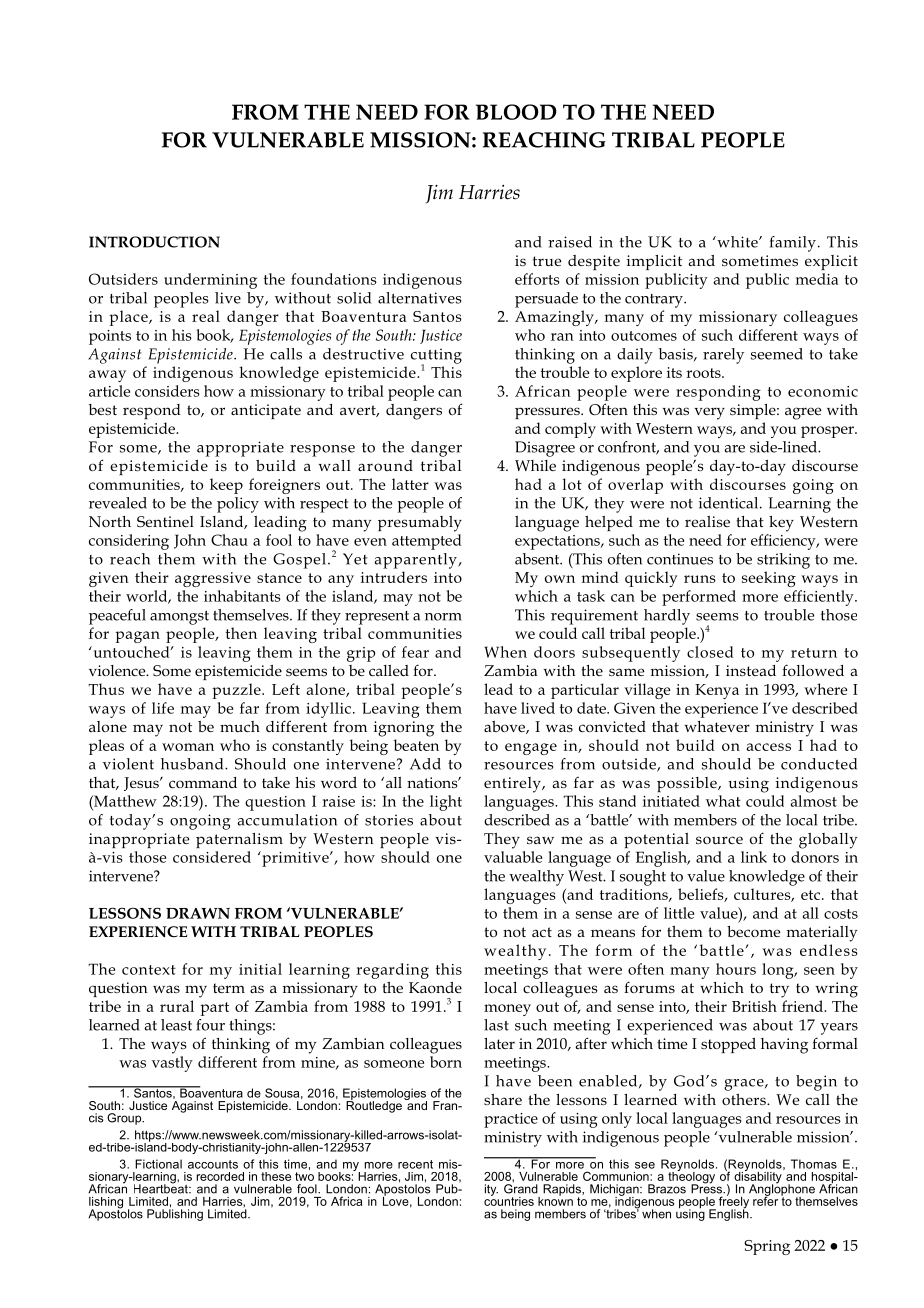 The image size is (924, 1308). I want to click on INTRODUCTION, so click(154, 242).
